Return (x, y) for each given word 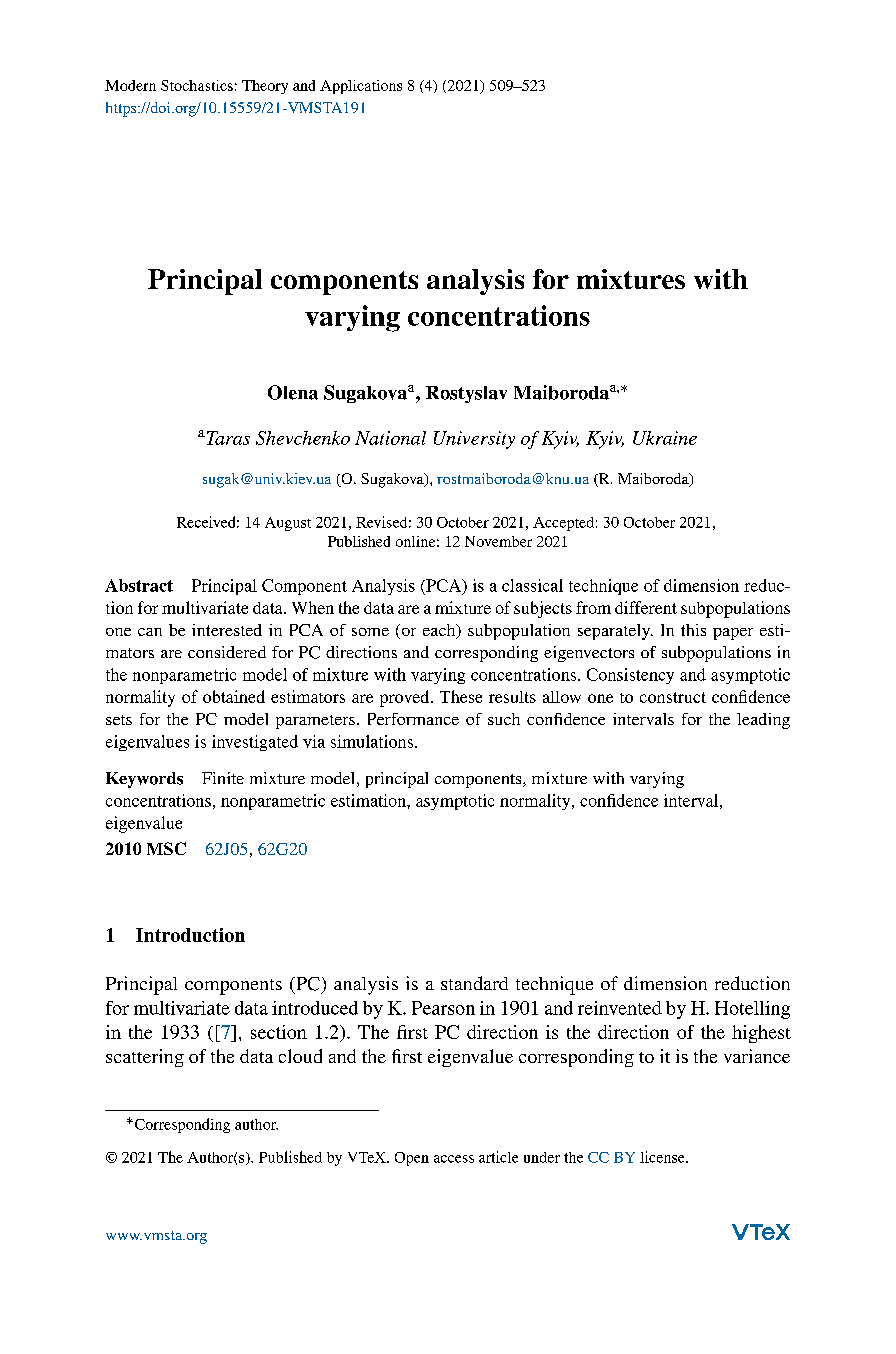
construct (673, 697)
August (288, 524)
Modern (130, 85)
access (454, 1159)
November (498, 541)
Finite (223, 778)
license (663, 1157)
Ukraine (665, 438)
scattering (145, 1058)
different (646, 607)
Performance (413, 719)
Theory (265, 87)
